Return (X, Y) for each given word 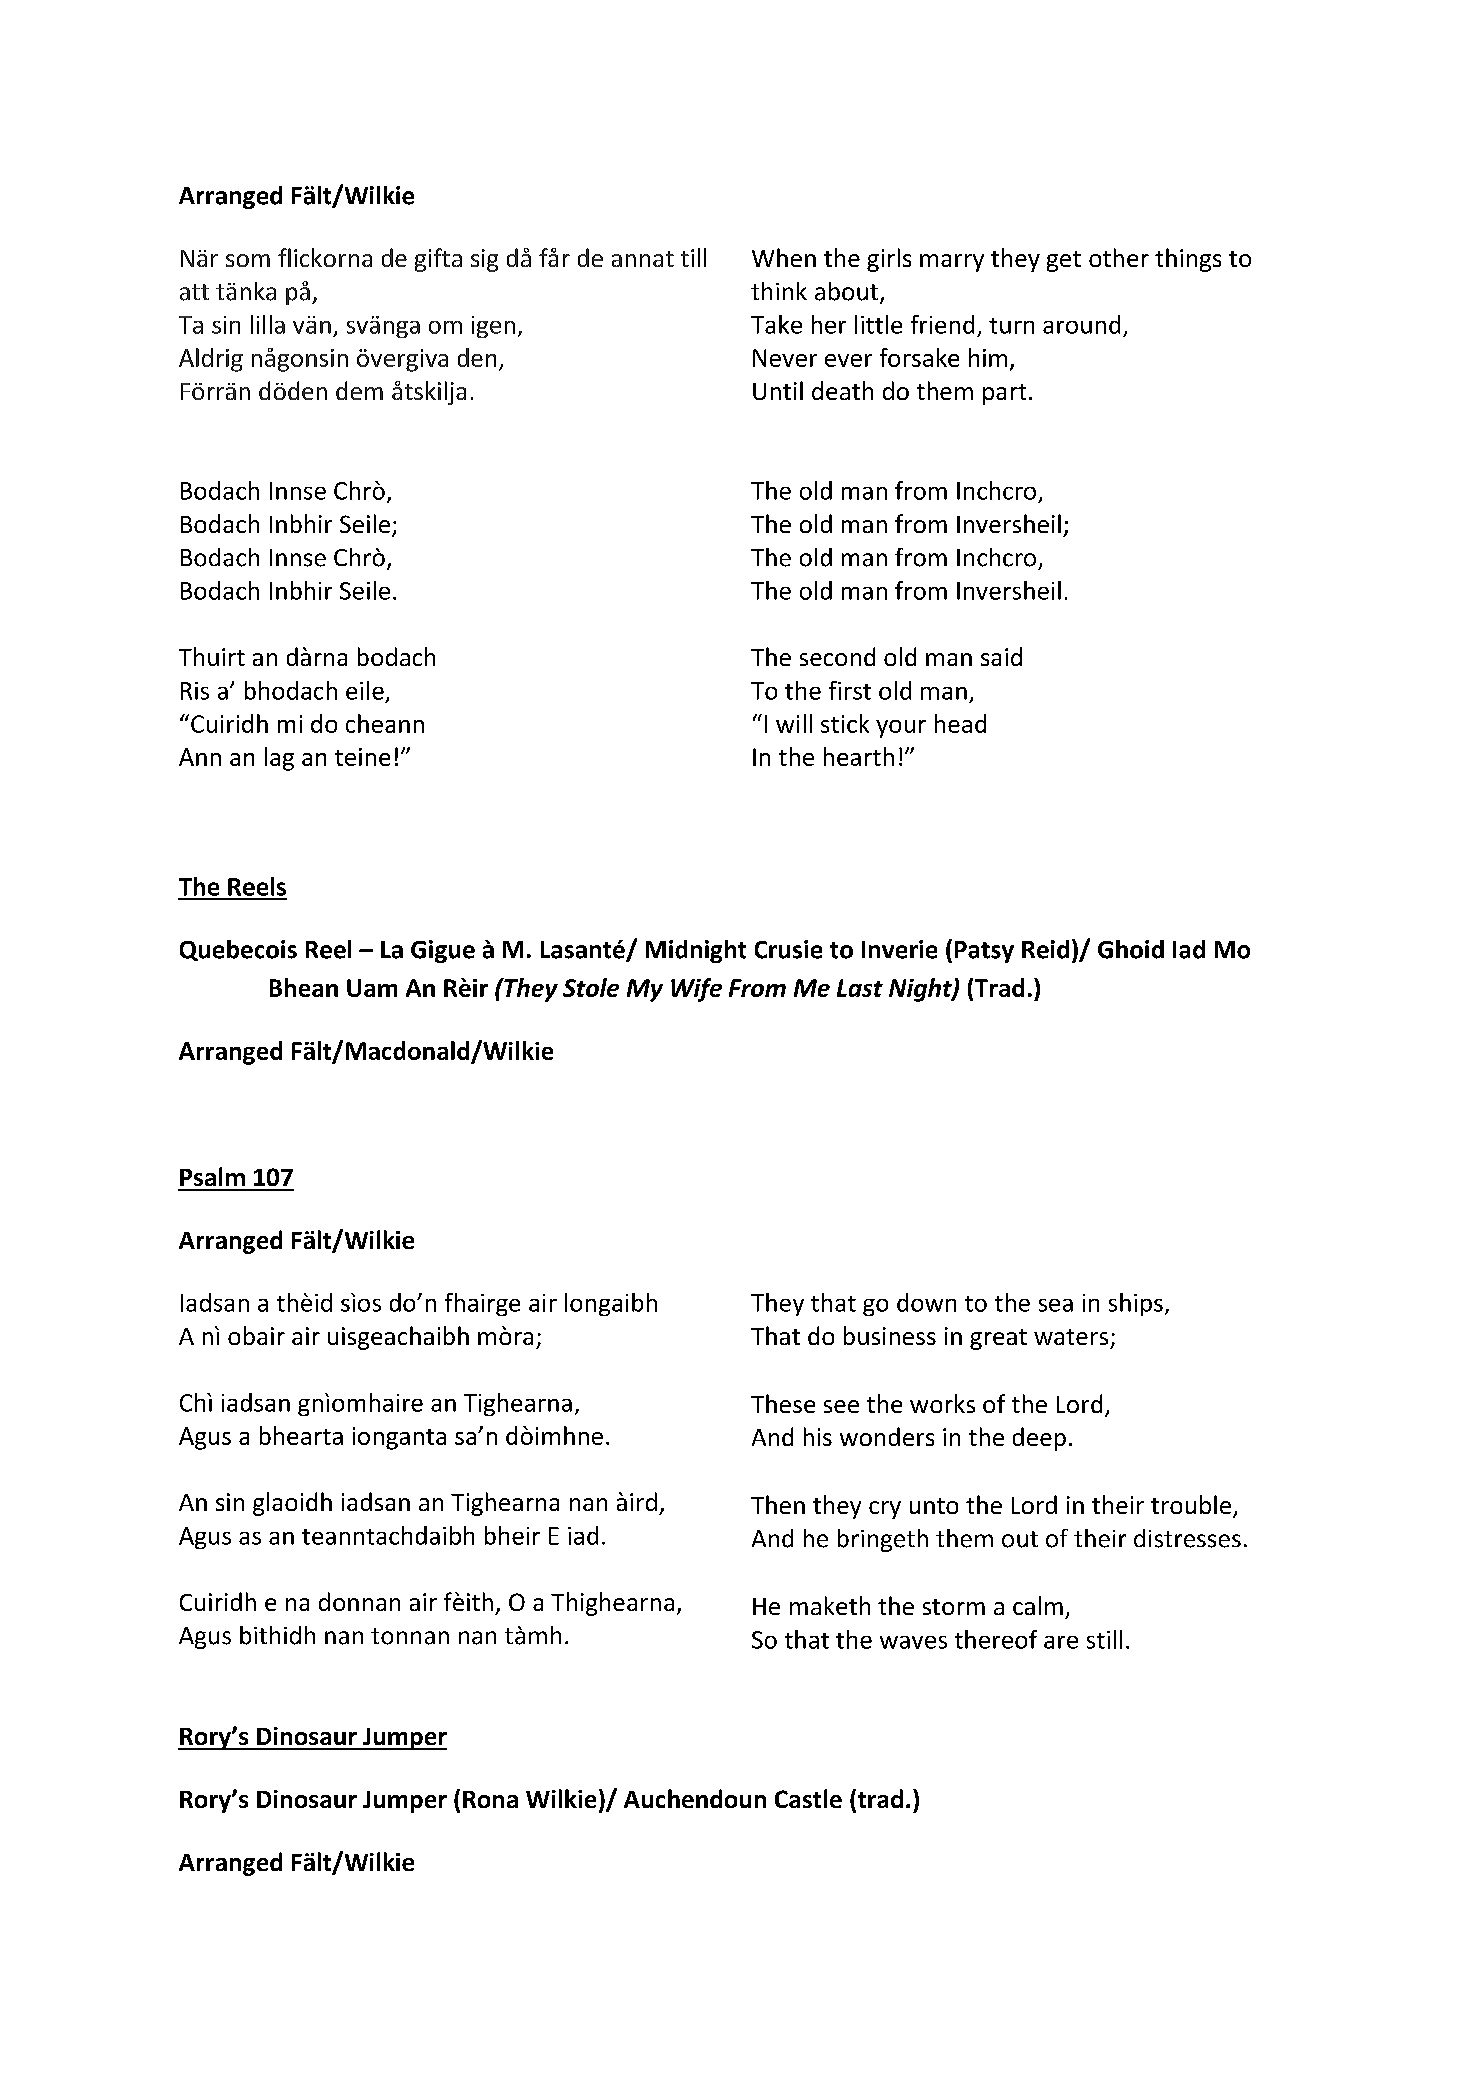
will (794, 723)
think (779, 291)
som (248, 260)
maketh (830, 1605)
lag (279, 759)
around (1081, 324)
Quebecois (238, 950)
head (960, 723)
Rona (490, 1799)
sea (1056, 1305)
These (783, 1403)
